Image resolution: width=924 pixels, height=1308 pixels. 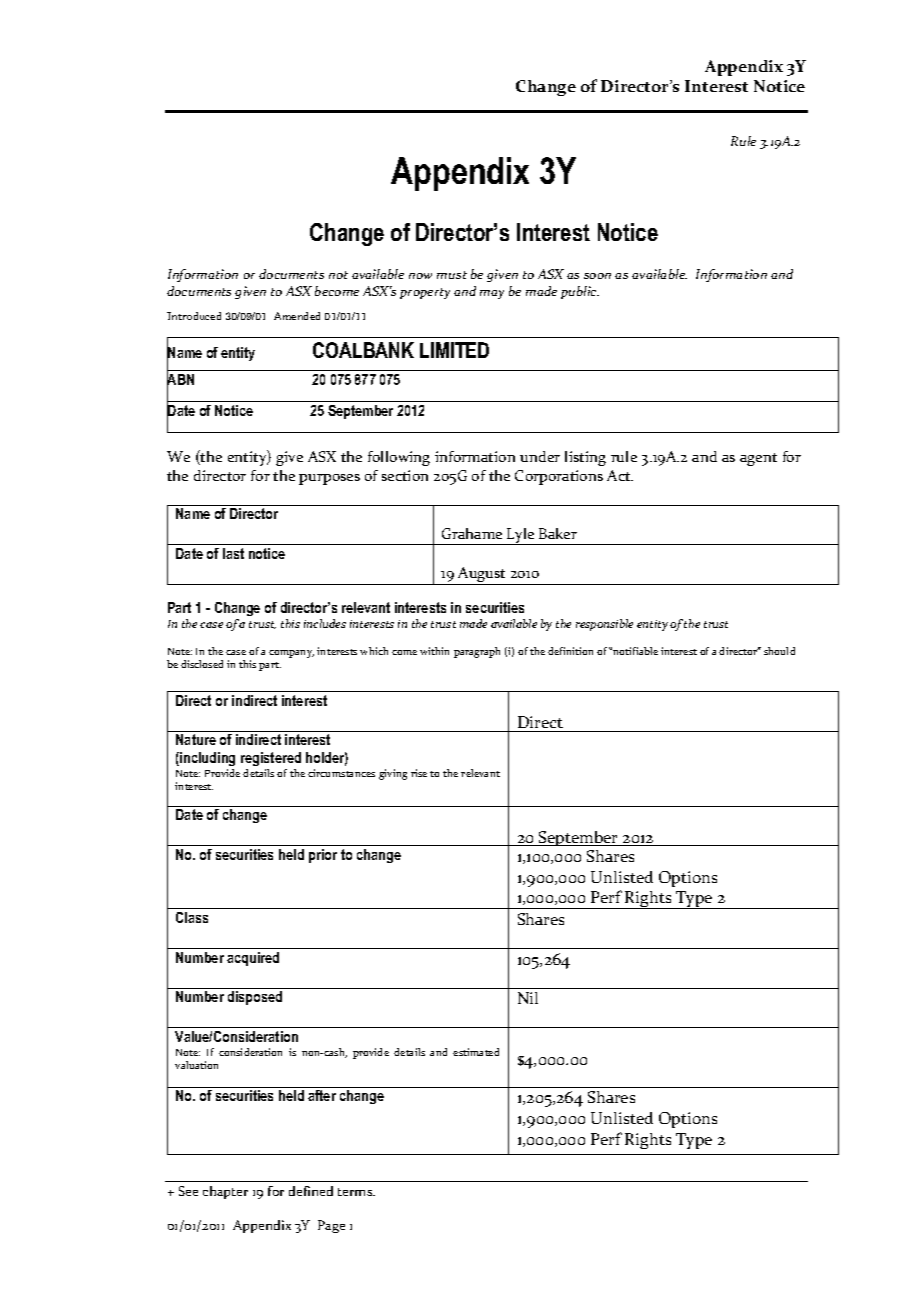 What do you see at coordinates (492, 294) in the image?
I see `may` at bounding box center [492, 294].
